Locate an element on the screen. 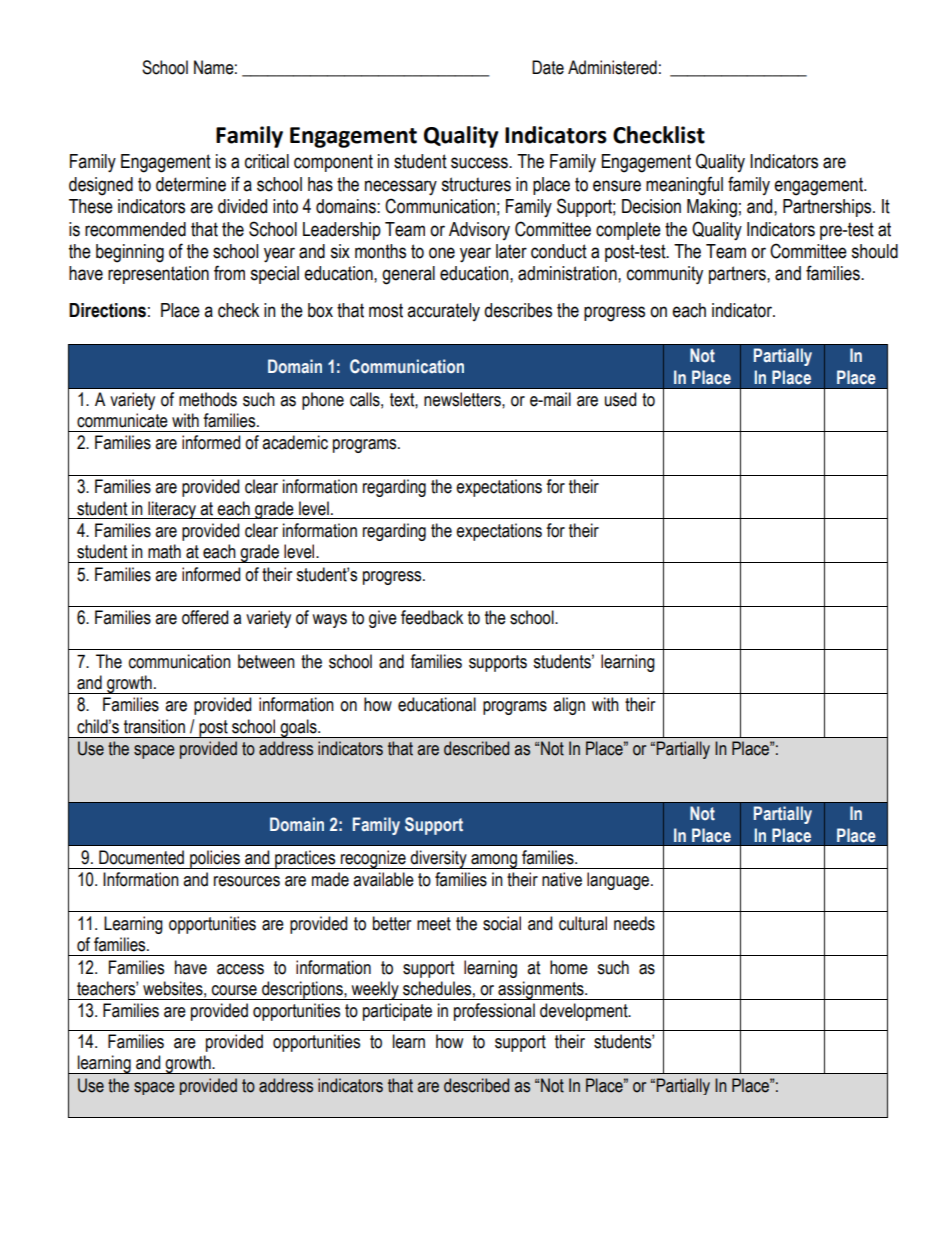  critical is located at coordinates (267, 161).
